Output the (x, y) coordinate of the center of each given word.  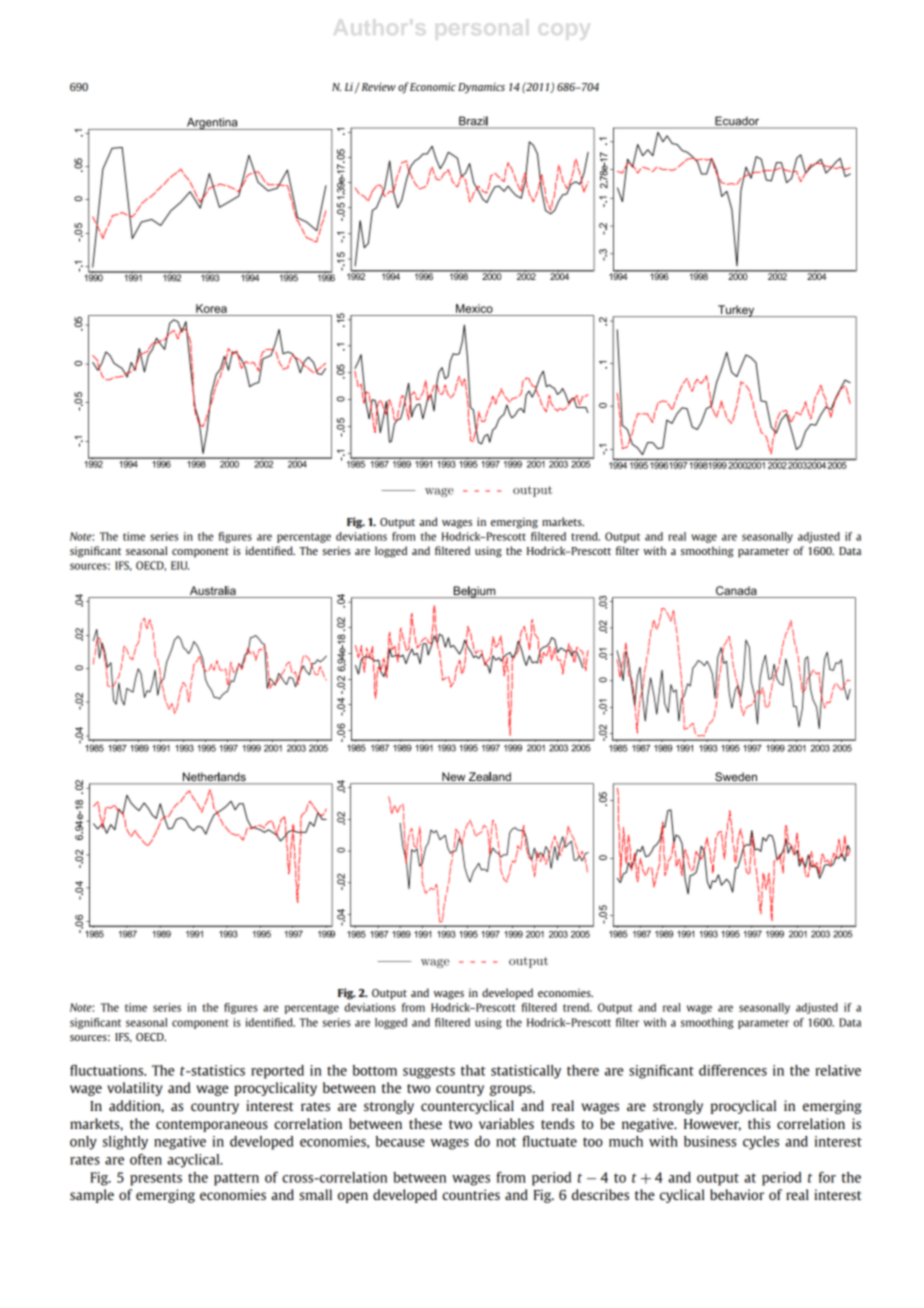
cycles (761, 1143)
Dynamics (481, 88)
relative (838, 1070)
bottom (375, 1070)
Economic (433, 86)
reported (277, 1072)
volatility (135, 1089)
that (473, 1070)
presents (156, 1179)
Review (377, 86)
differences (733, 1070)
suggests (429, 1072)
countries (471, 1194)
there (583, 1070)
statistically (526, 1072)
